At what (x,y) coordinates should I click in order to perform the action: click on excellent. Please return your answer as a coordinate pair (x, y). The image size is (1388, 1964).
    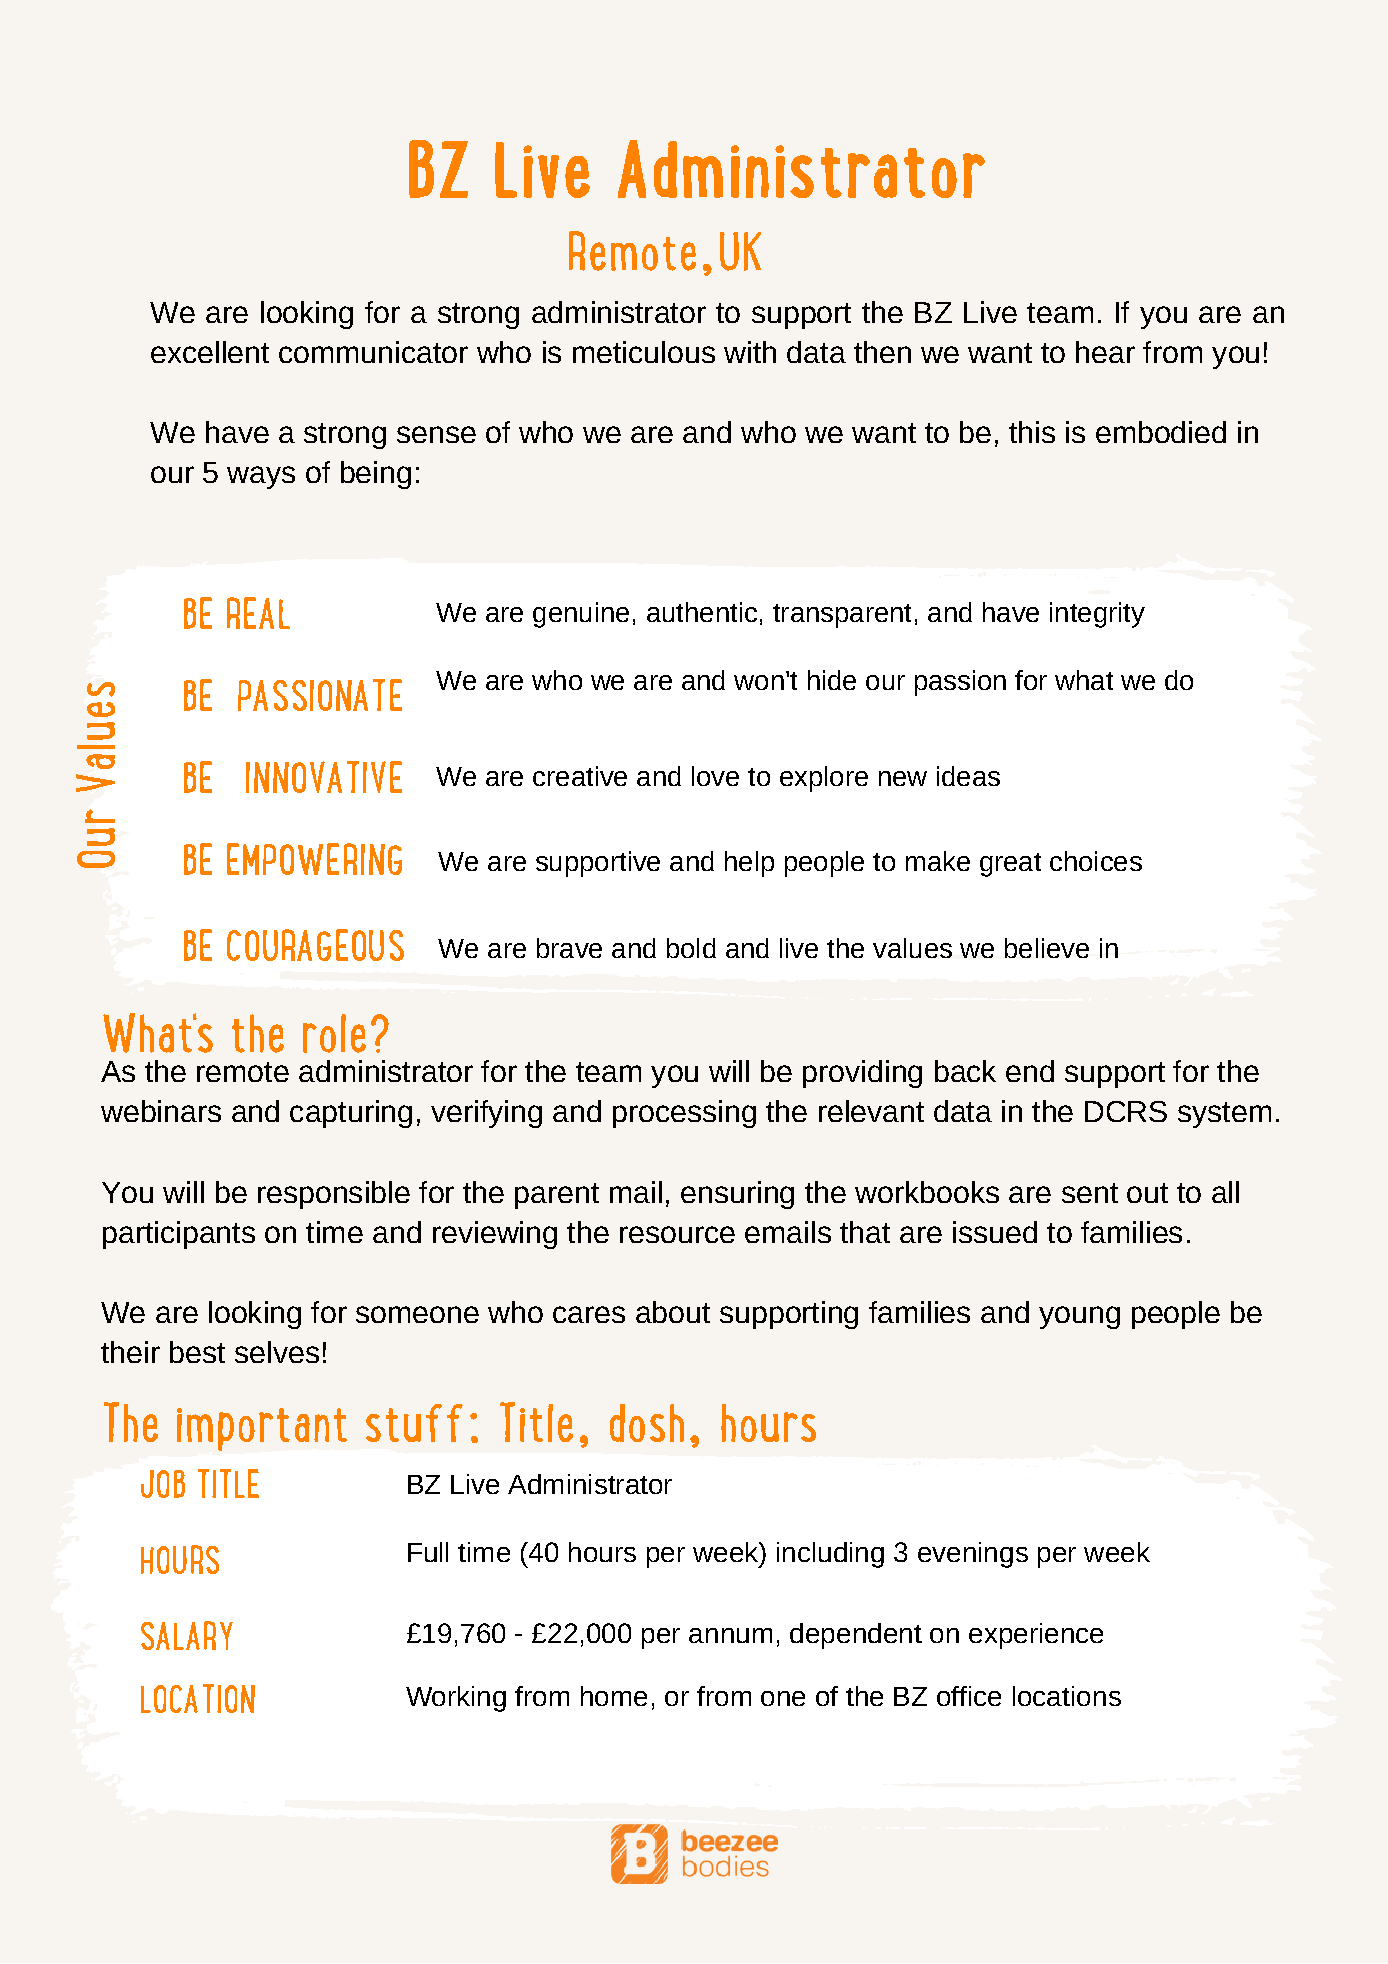
    Looking at the image, I should click on (210, 352).
